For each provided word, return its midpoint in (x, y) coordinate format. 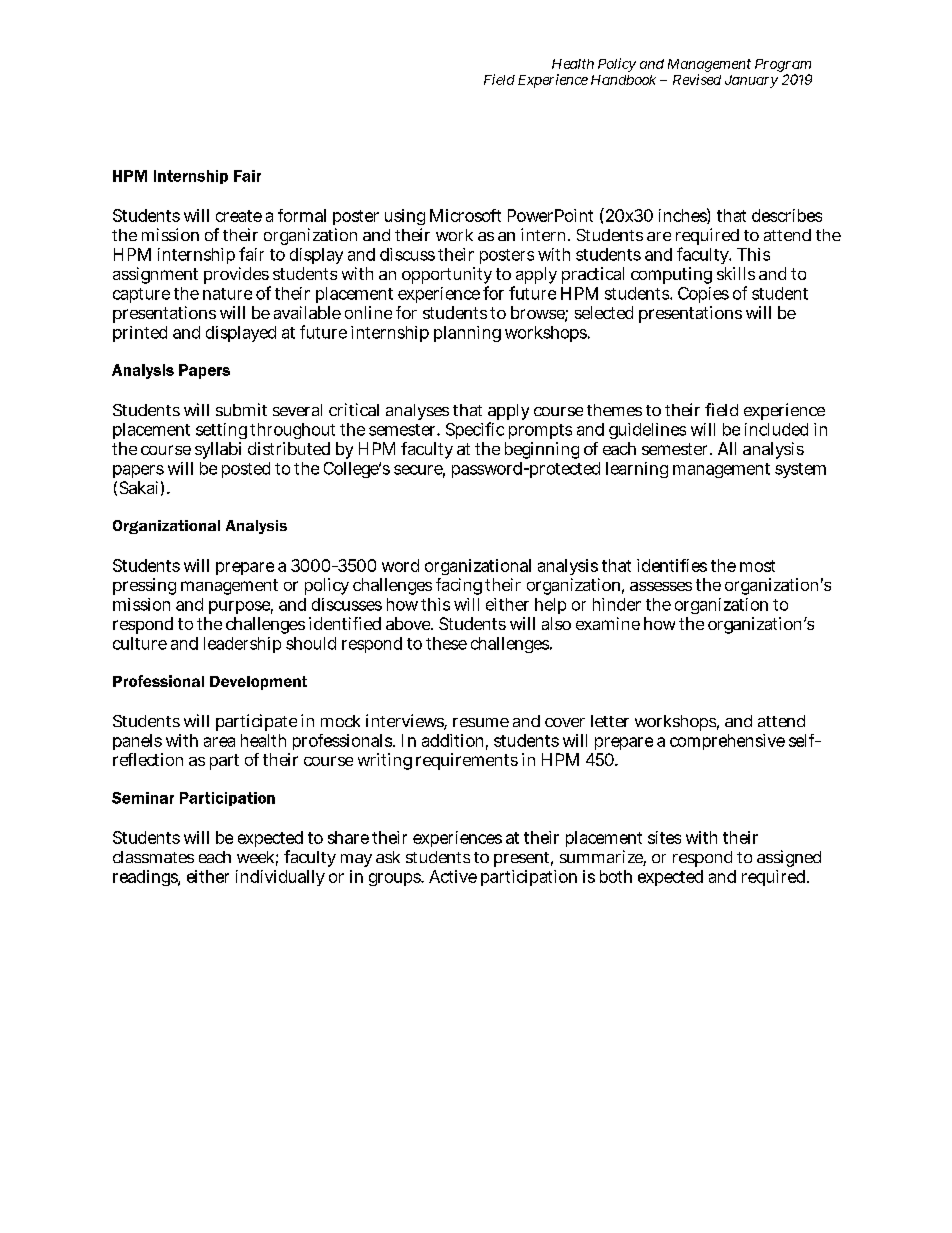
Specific (475, 430)
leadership (242, 645)
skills (736, 273)
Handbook (623, 80)
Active (453, 876)
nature (227, 294)
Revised (697, 79)
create (239, 216)
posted (246, 470)
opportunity (447, 277)
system (800, 470)
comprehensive (727, 742)
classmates (153, 857)
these (446, 643)
